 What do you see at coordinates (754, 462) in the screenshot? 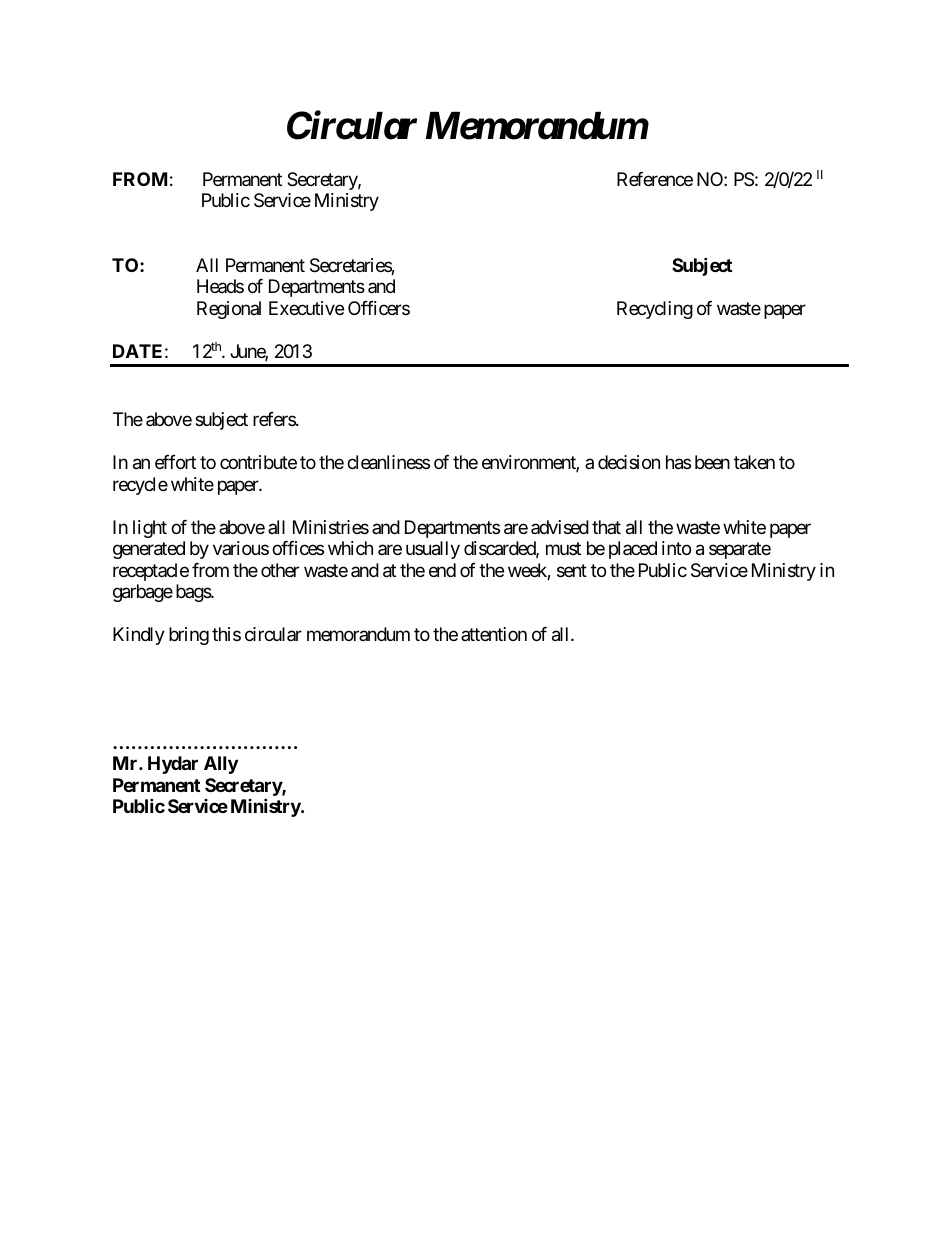
I see `taken` at bounding box center [754, 462].
